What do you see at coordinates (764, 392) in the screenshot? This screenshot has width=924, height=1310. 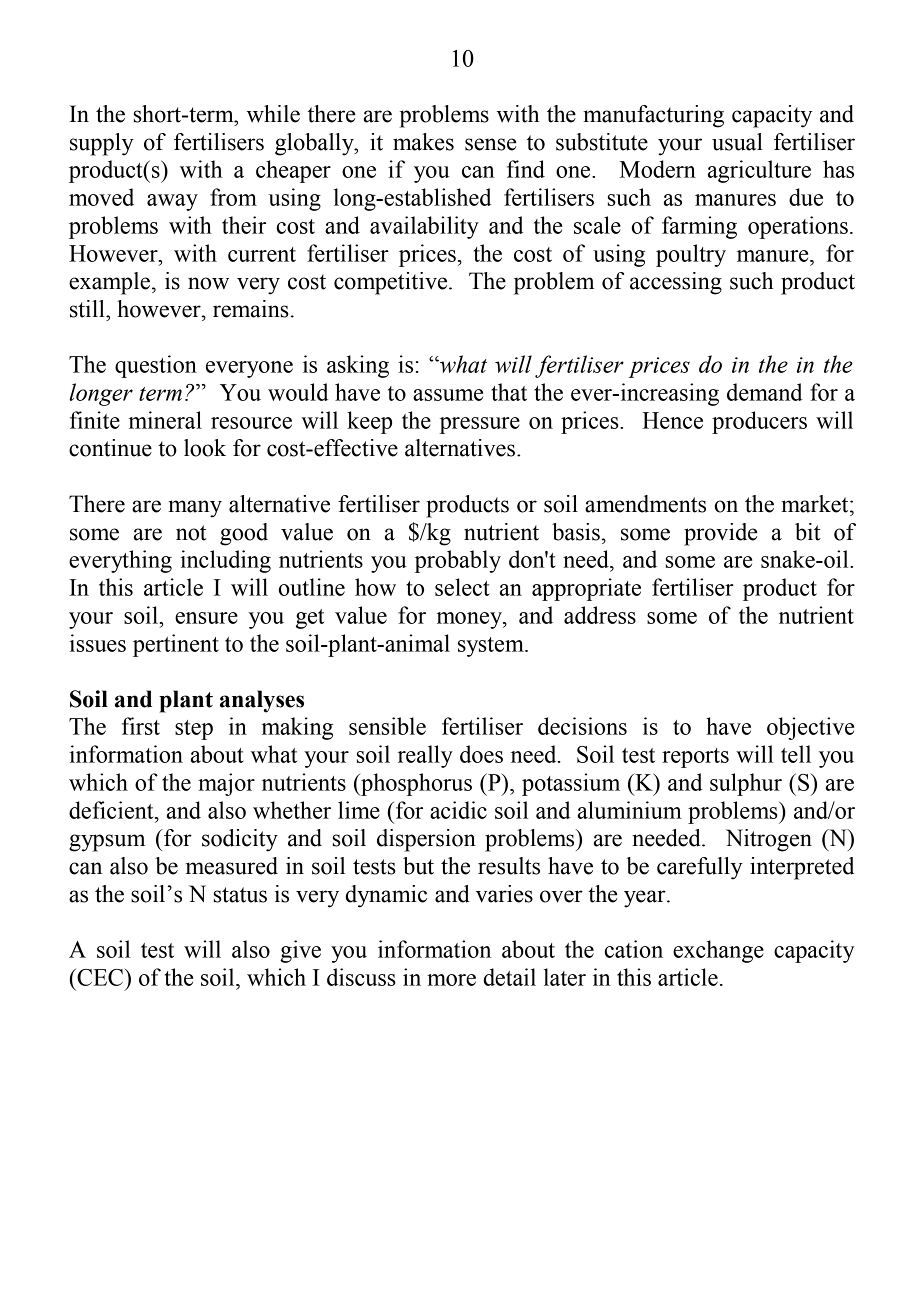 I see `demand` at bounding box center [764, 392].
